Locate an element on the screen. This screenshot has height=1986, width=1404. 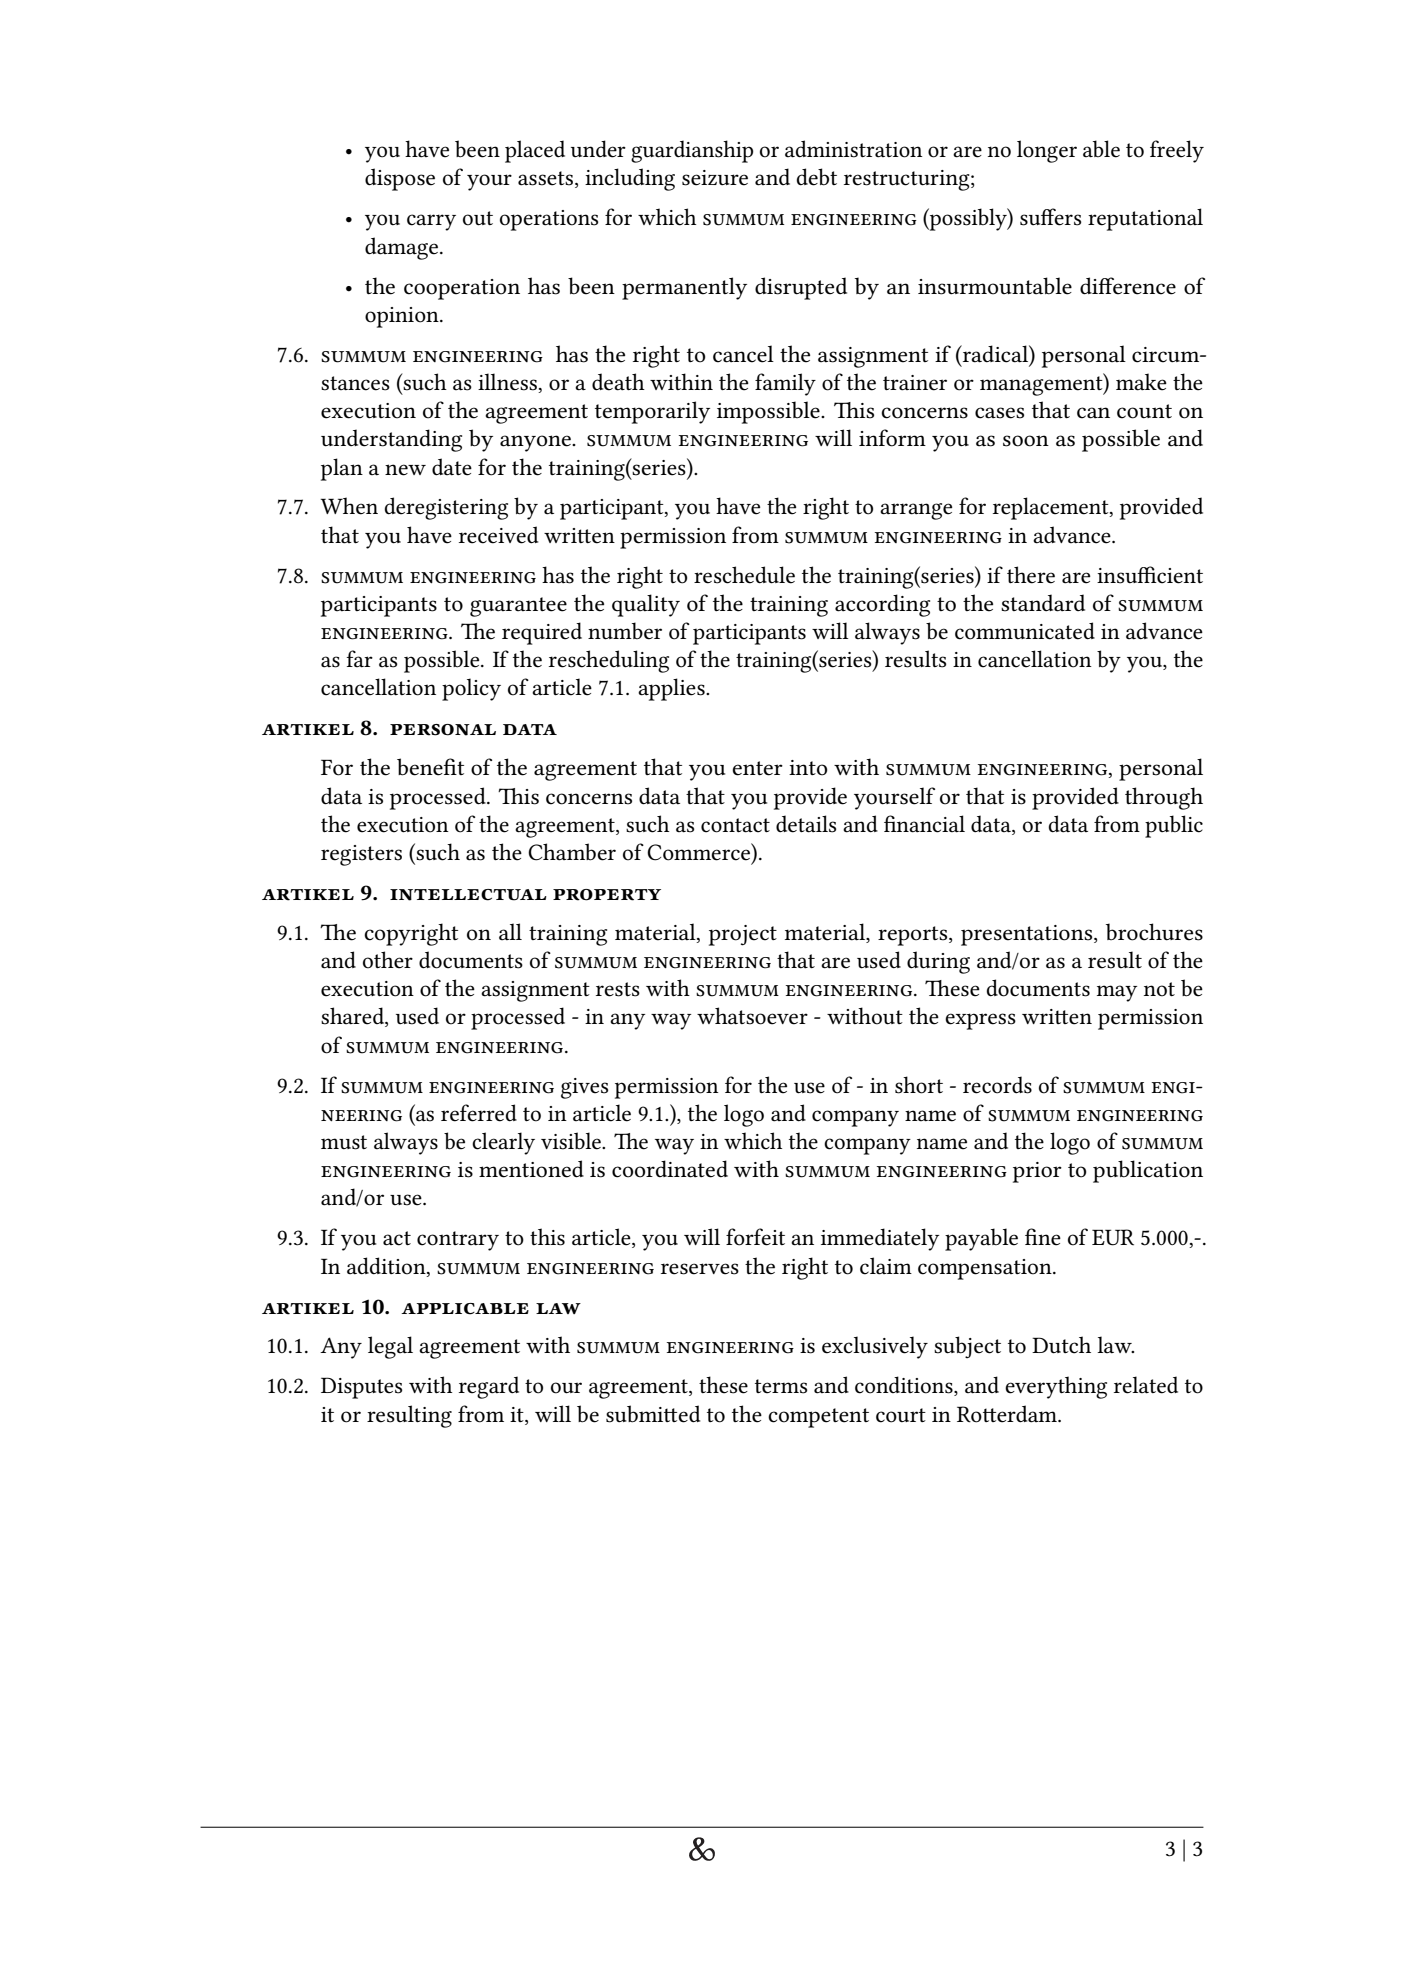
may is located at coordinates (1117, 993).
